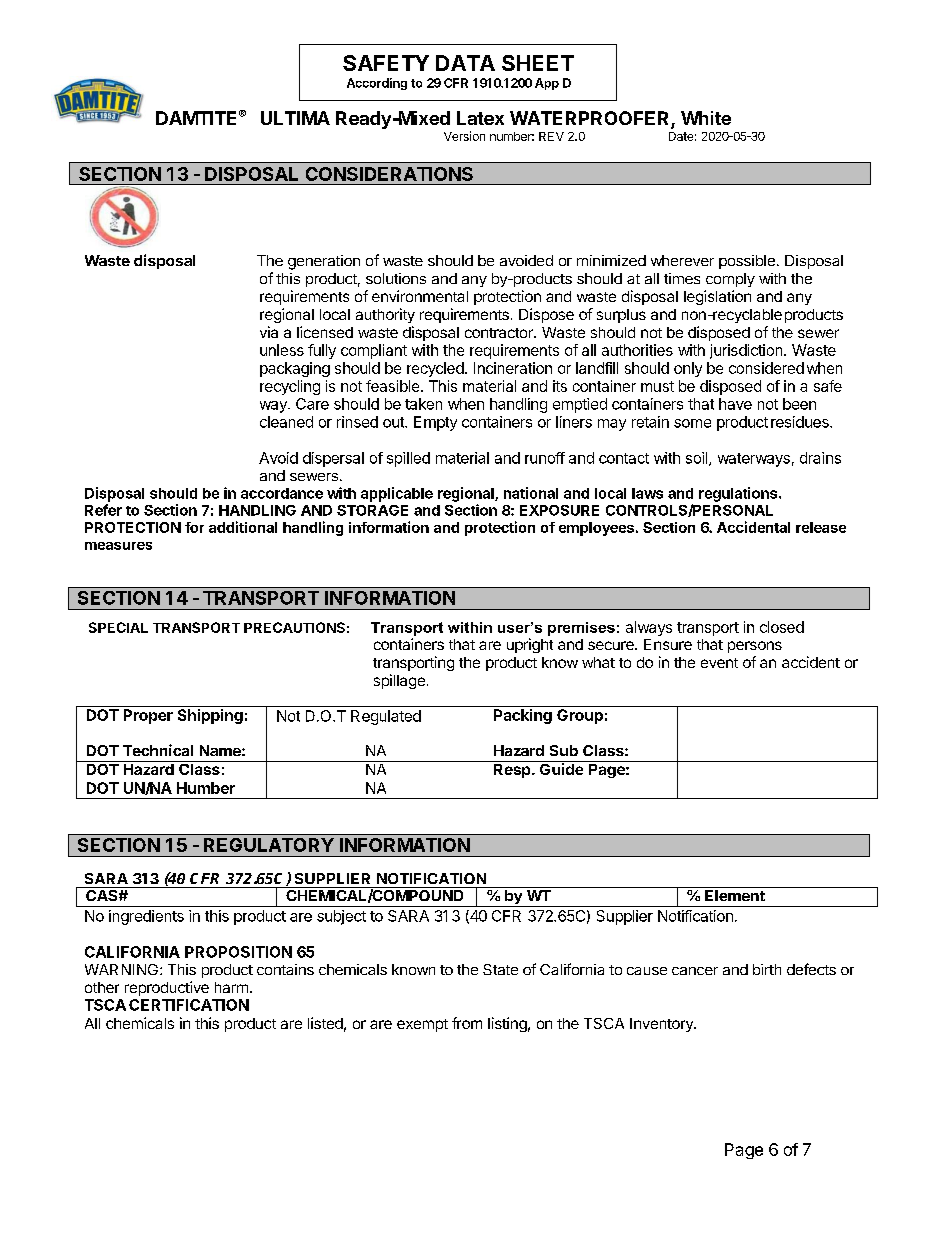  I want to click on additional, so click(243, 527).
